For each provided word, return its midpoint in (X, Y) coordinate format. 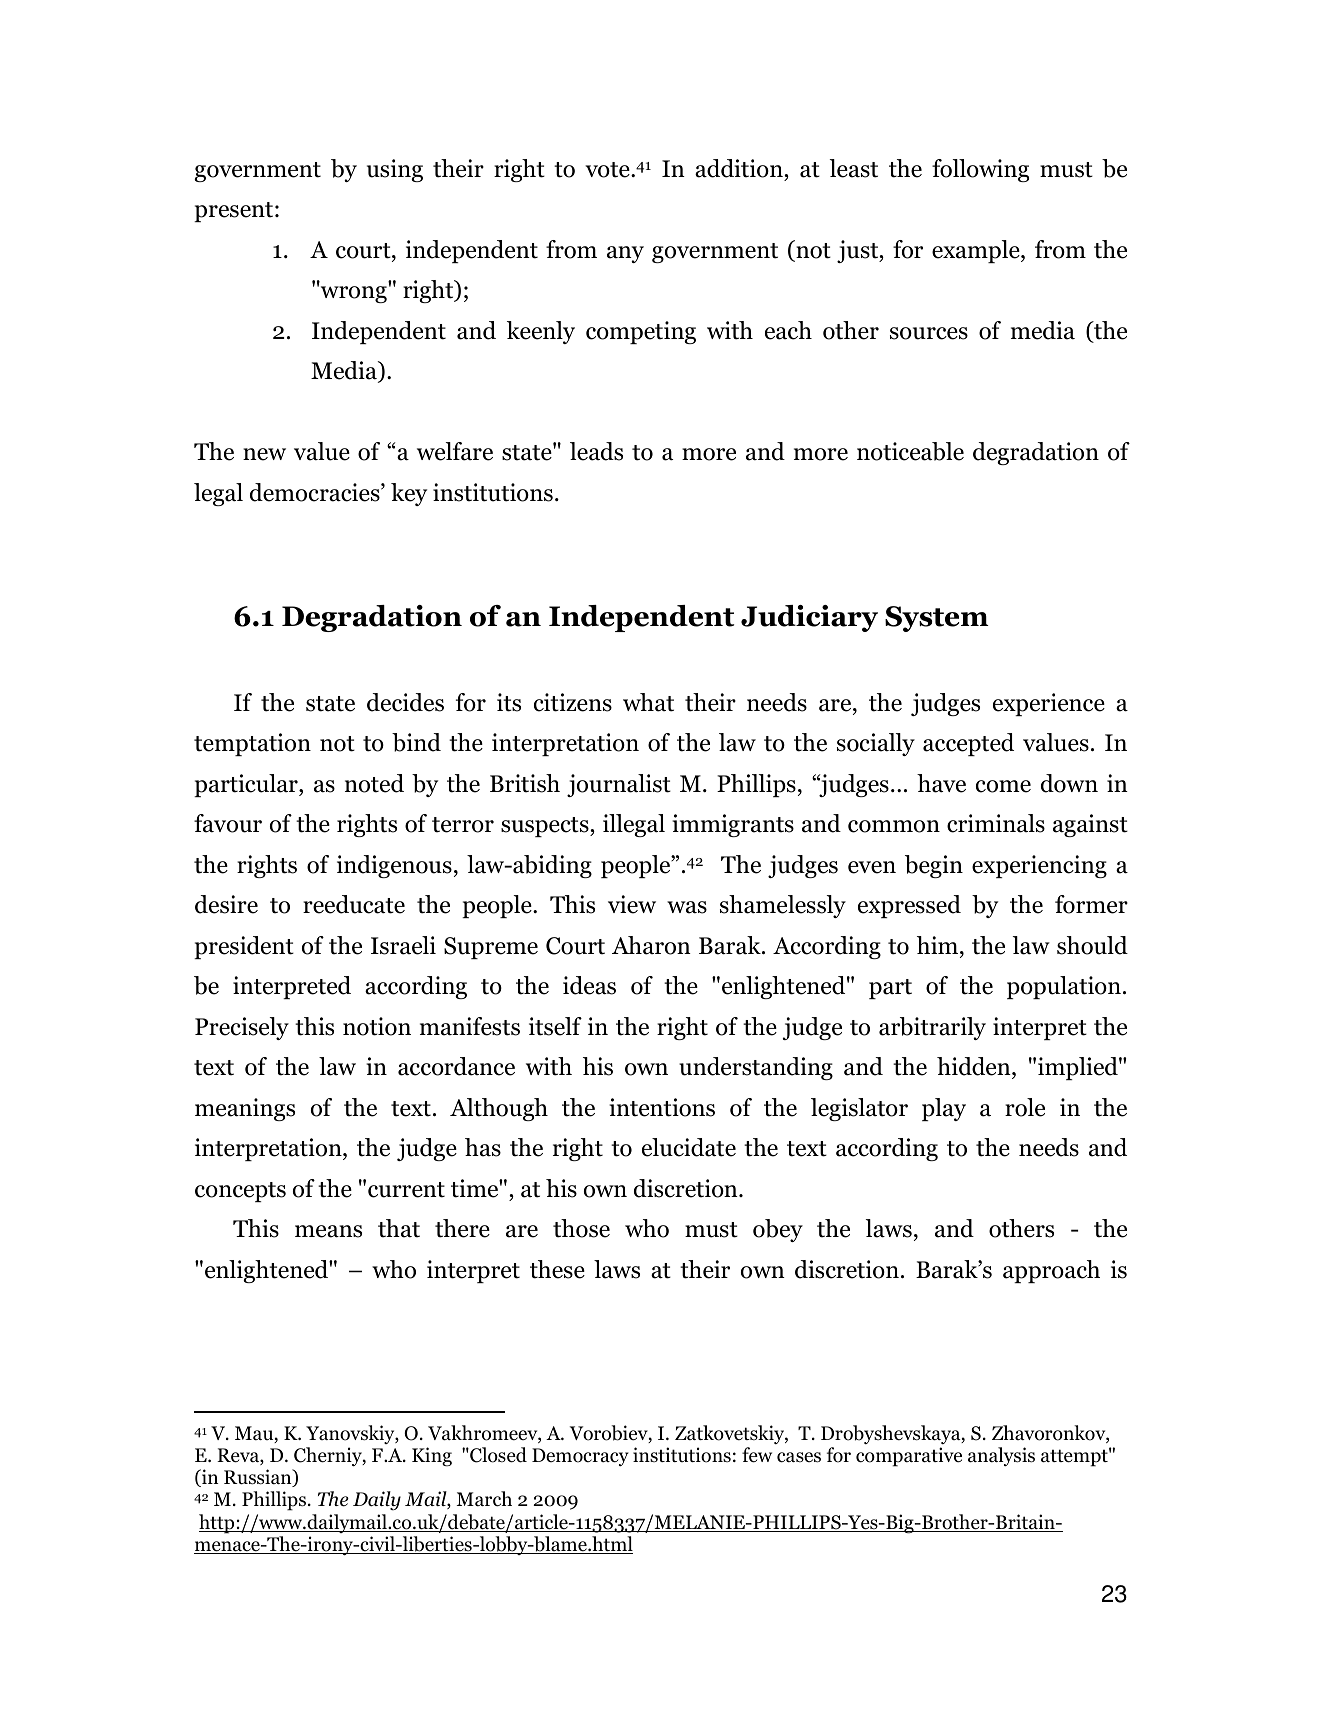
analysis (1001, 1456)
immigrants (733, 825)
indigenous (394, 866)
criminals (996, 823)
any (625, 254)
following (980, 170)
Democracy (580, 1457)
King (432, 1457)
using (395, 170)
